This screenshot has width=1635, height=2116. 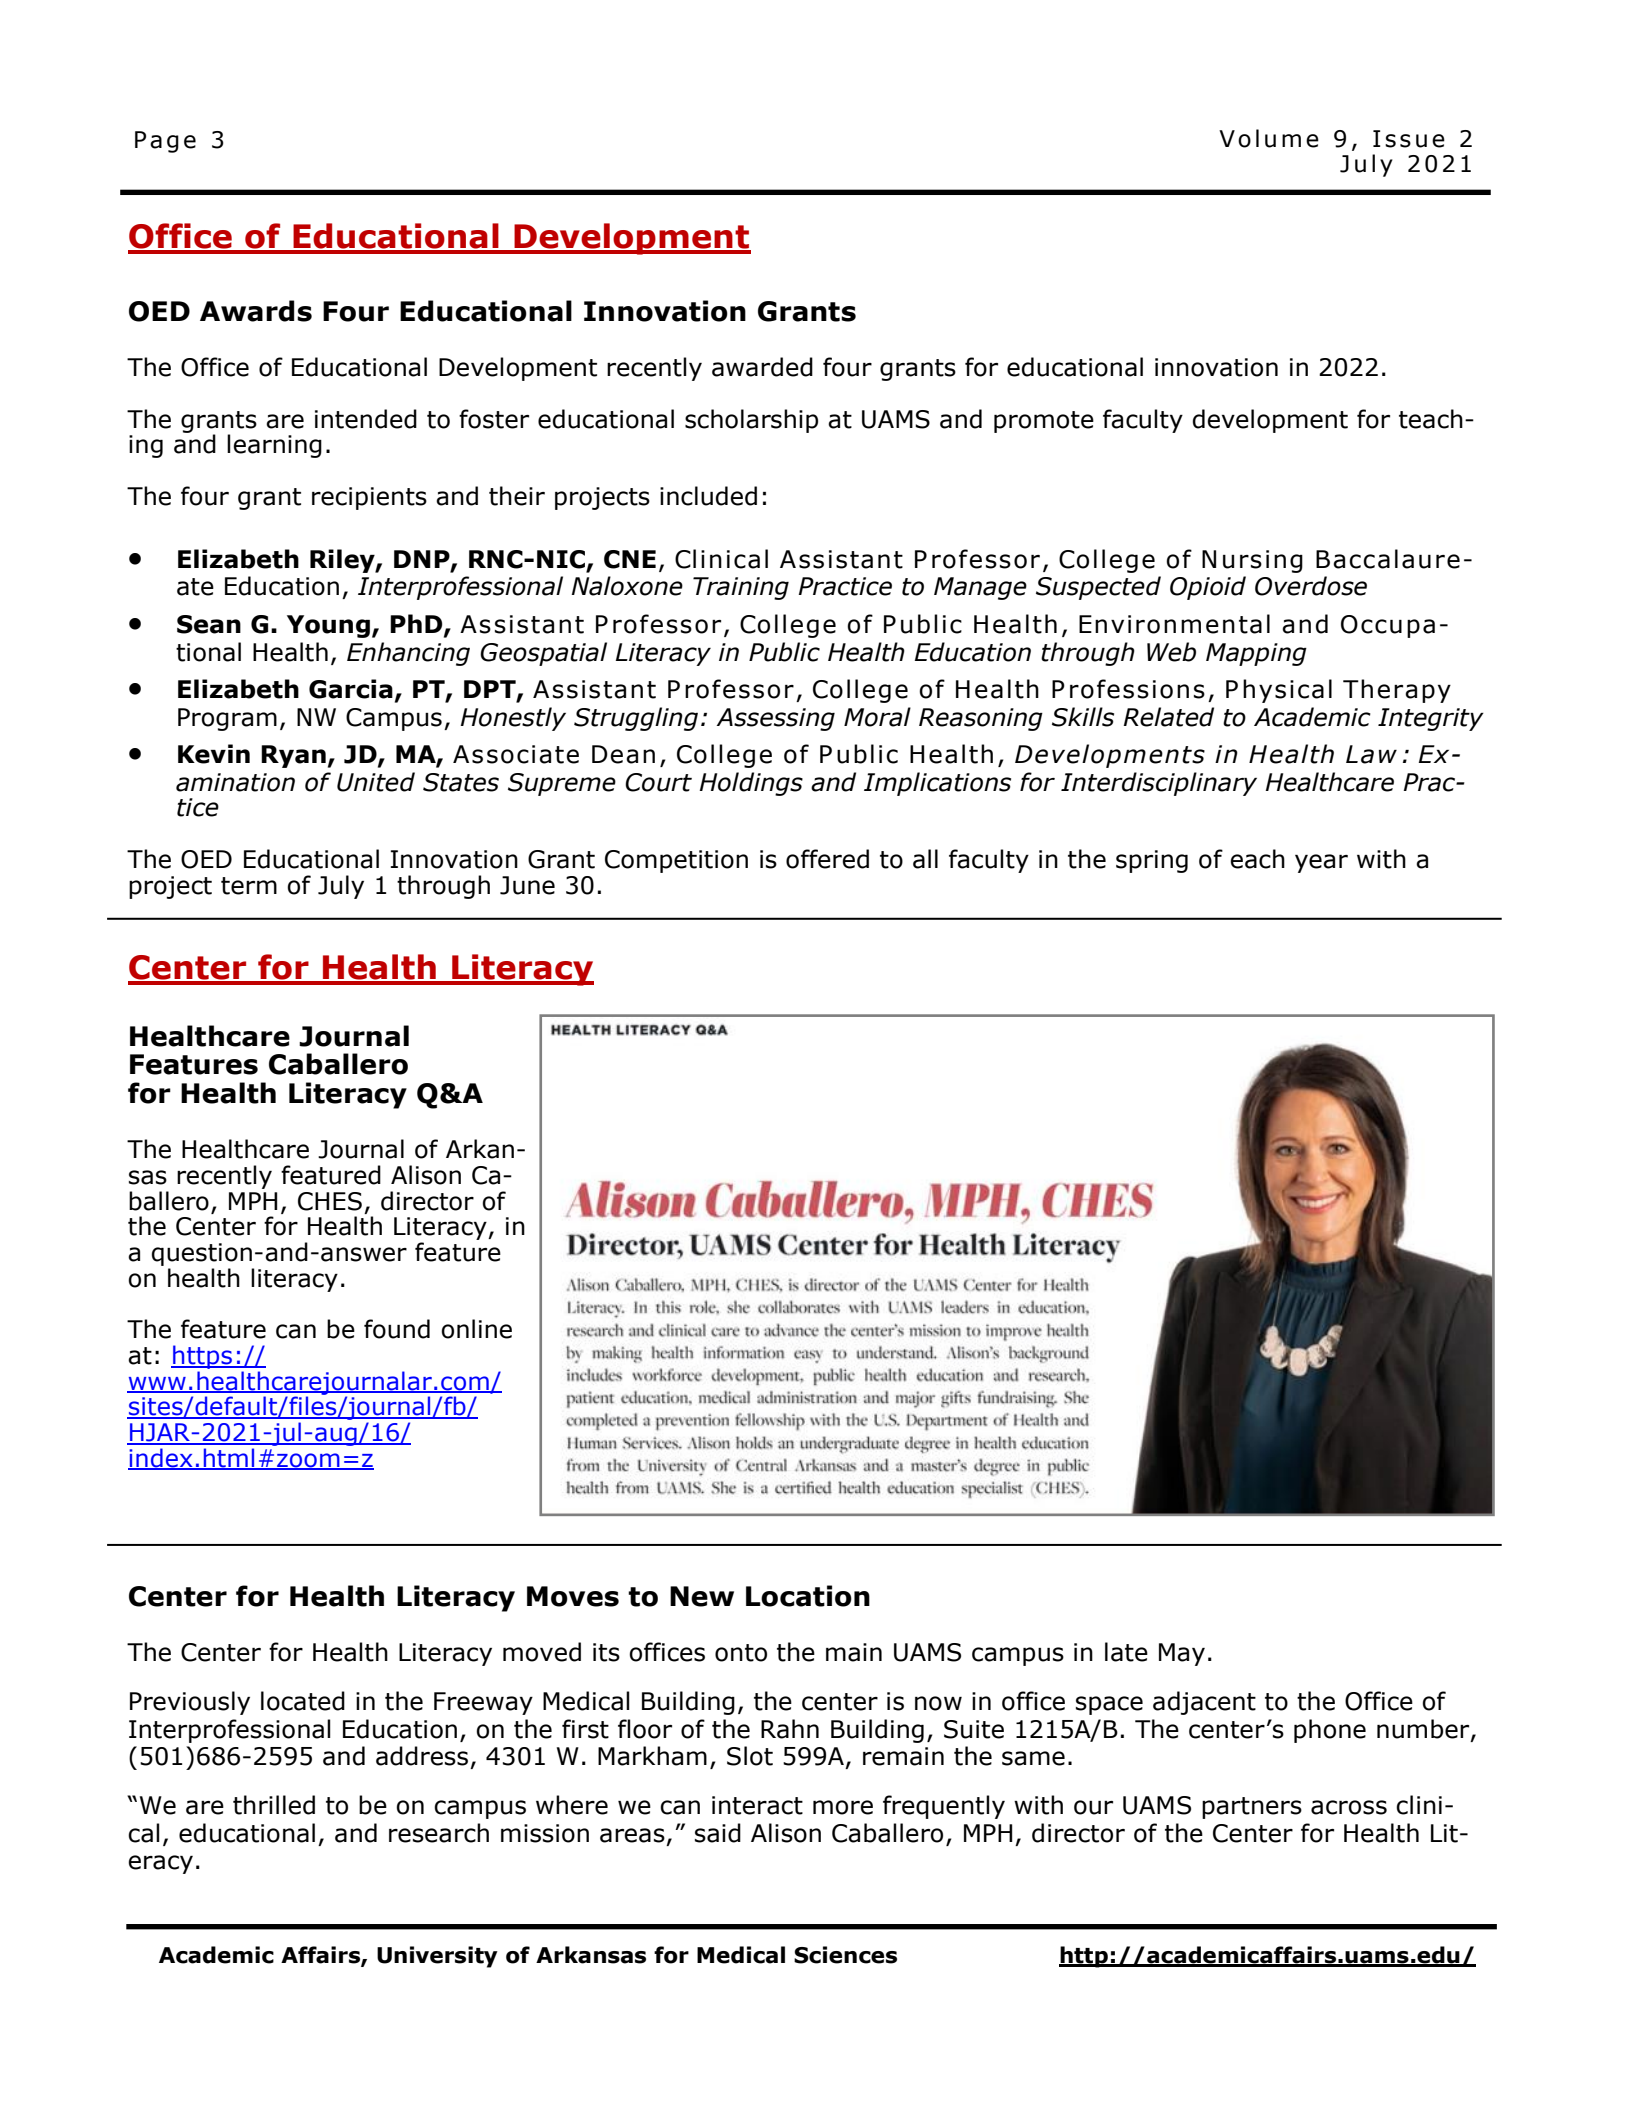 I want to click on promote, so click(x=1044, y=422).
